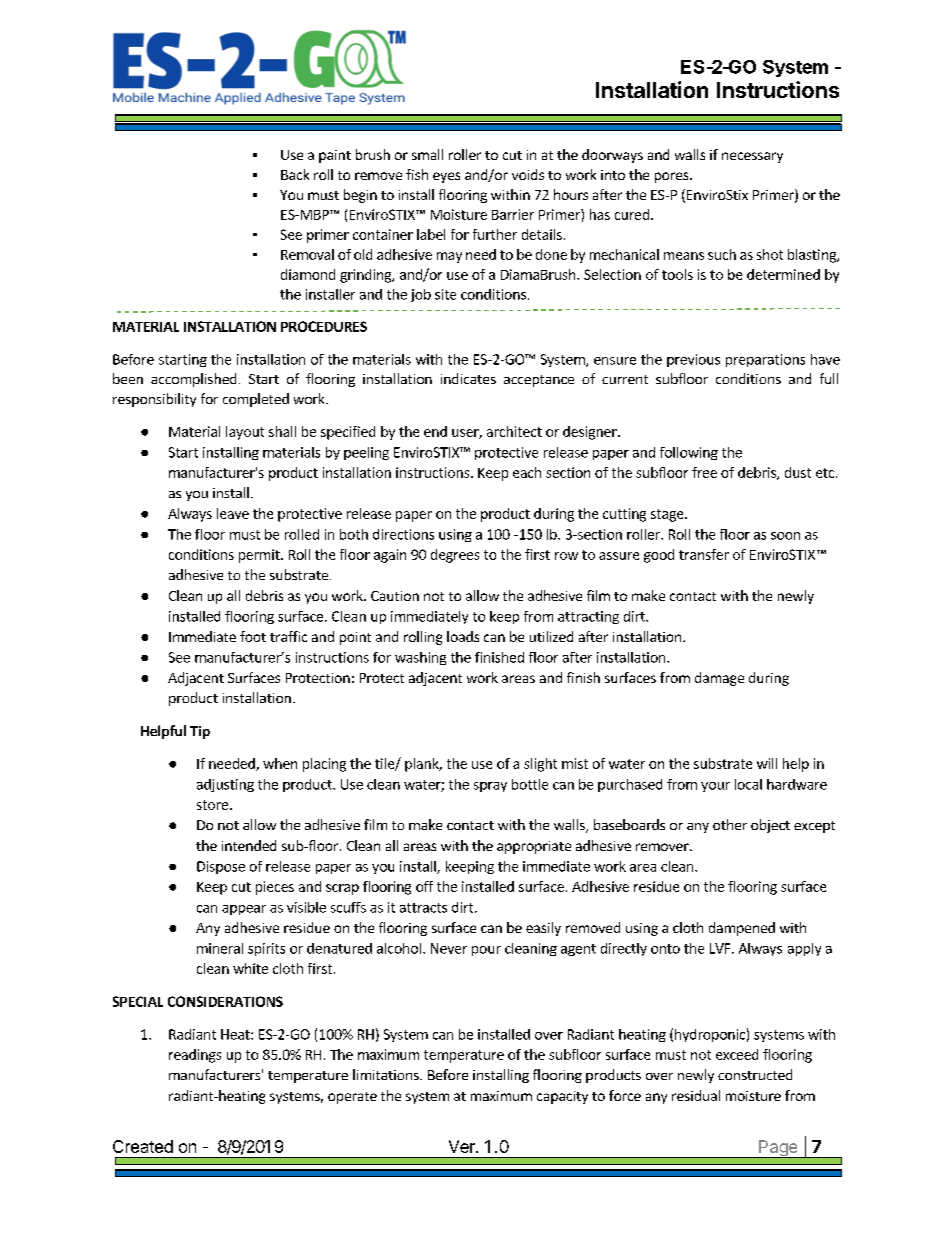 The image size is (952, 1233). I want to click on damage, so click(719, 679).
